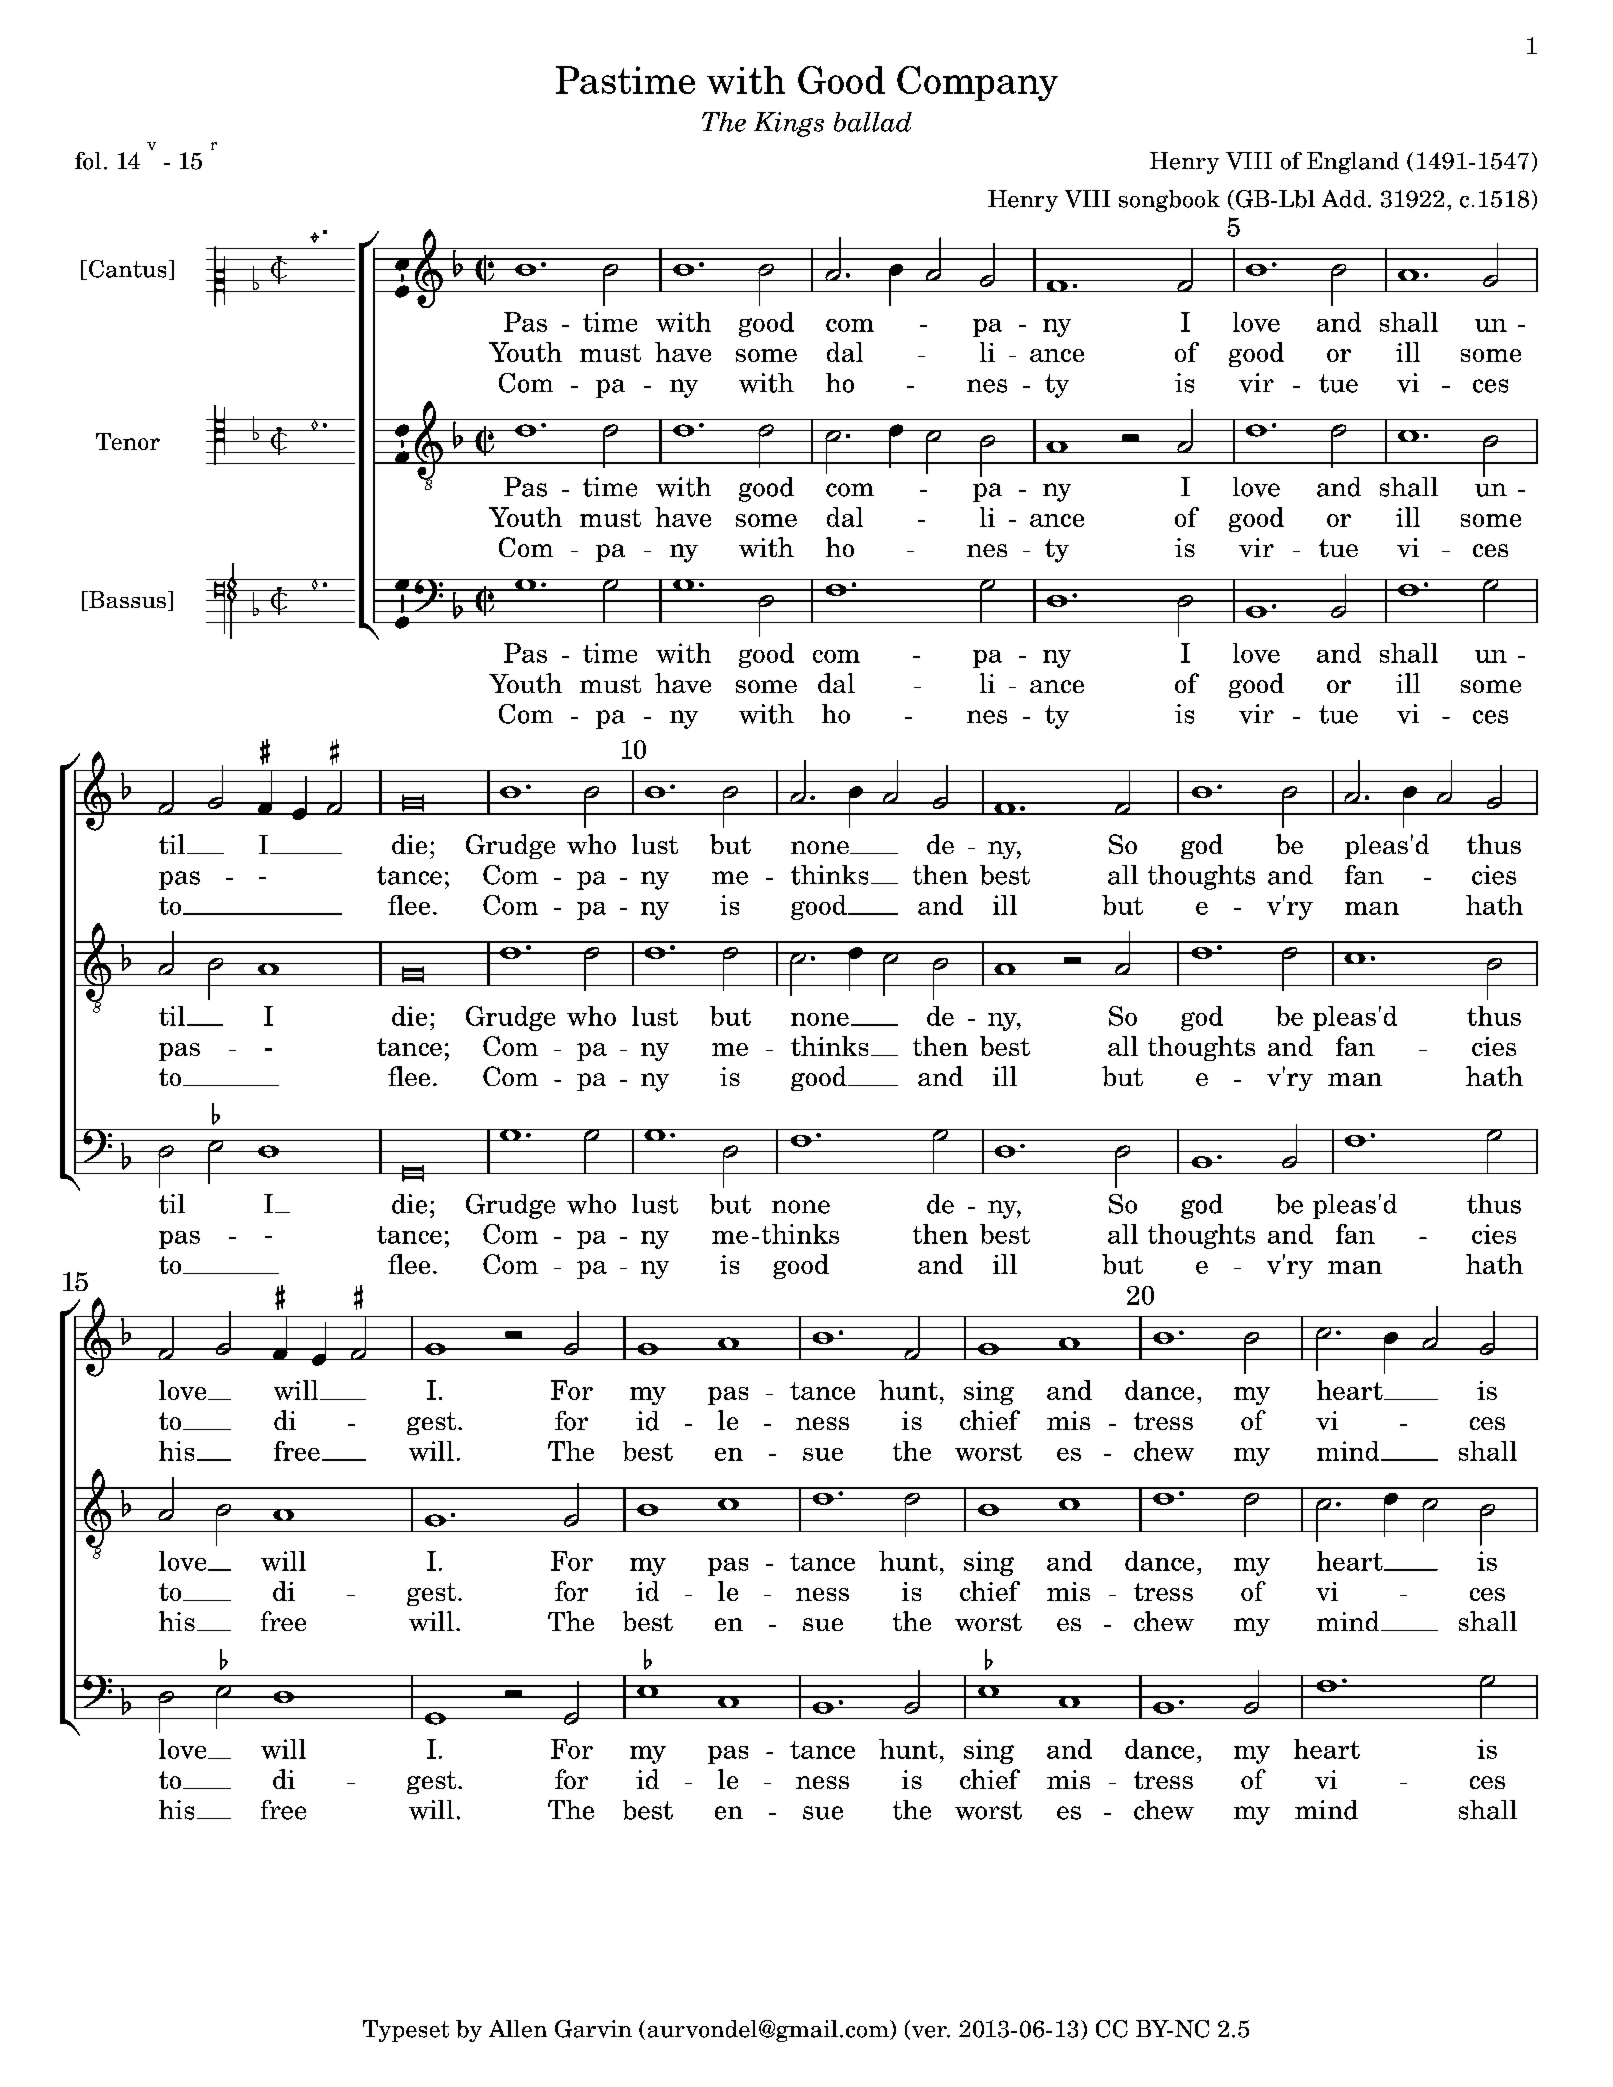  I want to click on Tenor, so click(128, 441).
